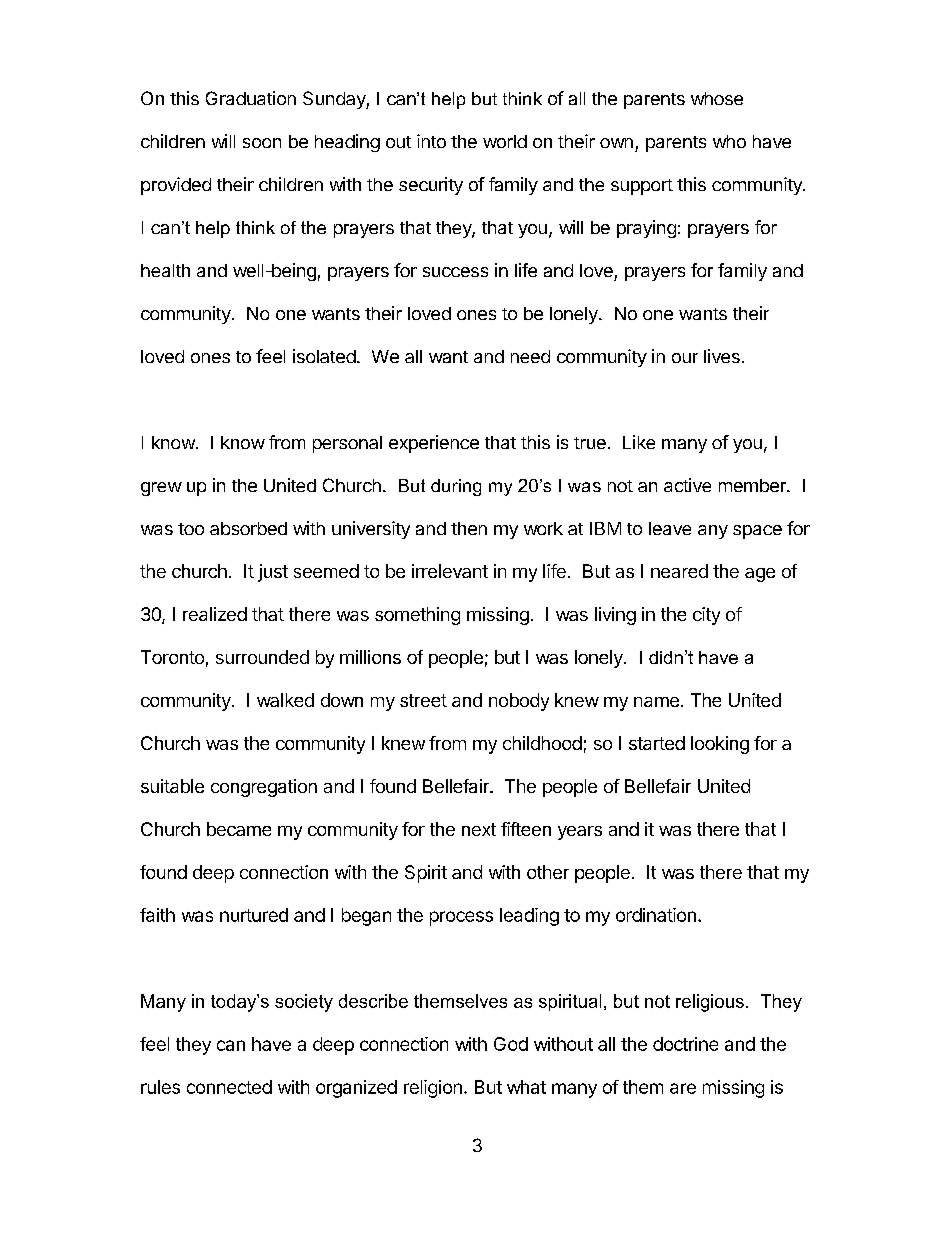 Image resolution: width=952 pixels, height=1233 pixels. Describe the element at coordinates (215, 614) in the document. I see `realized` at that location.
